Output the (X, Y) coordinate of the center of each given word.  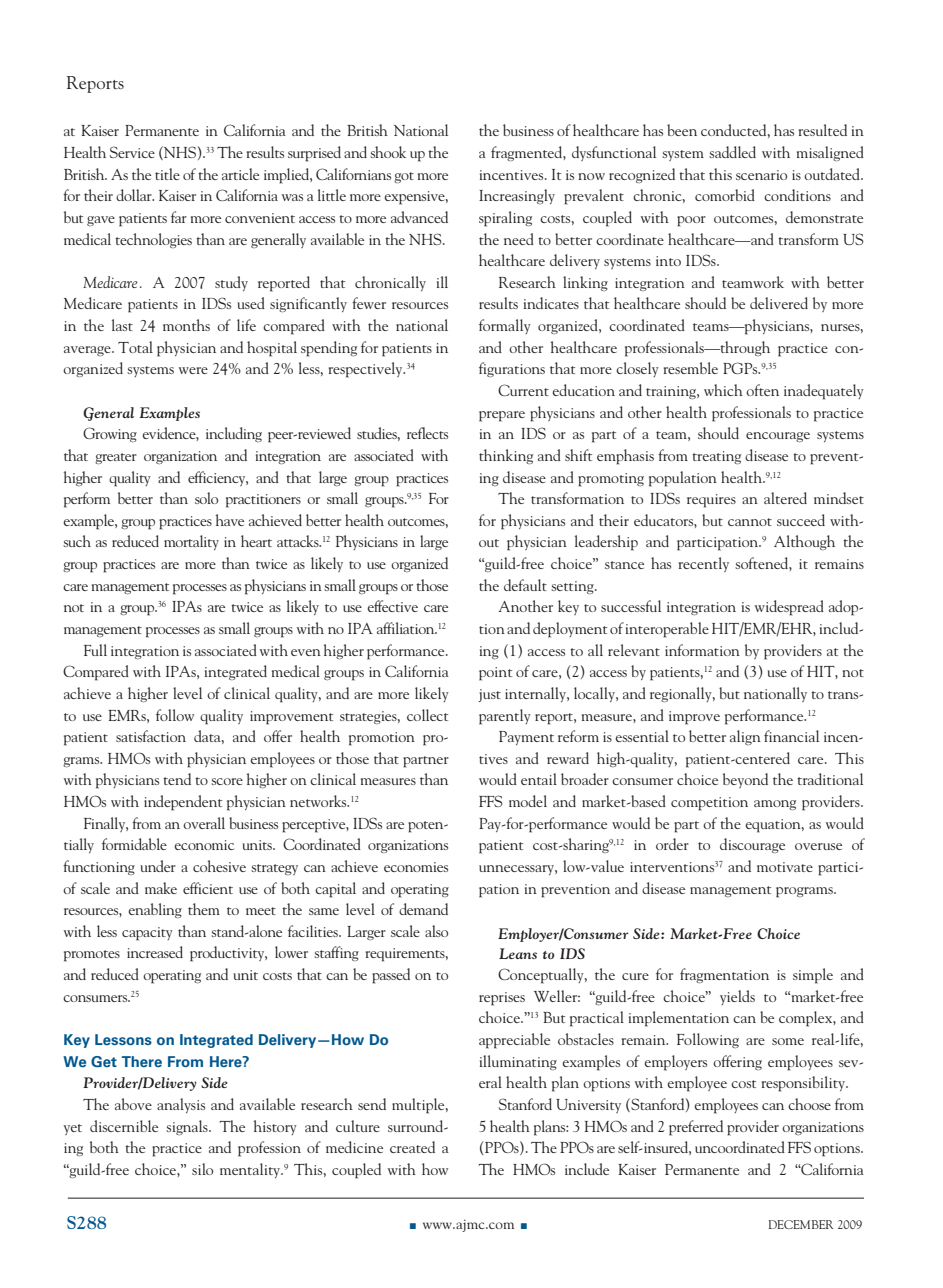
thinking (506, 456)
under (158, 866)
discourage (752, 845)
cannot (750, 522)
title (167, 174)
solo (206, 498)
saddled (732, 152)
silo (202, 1169)
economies (416, 867)
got (404, 177)
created (412, 1147)
